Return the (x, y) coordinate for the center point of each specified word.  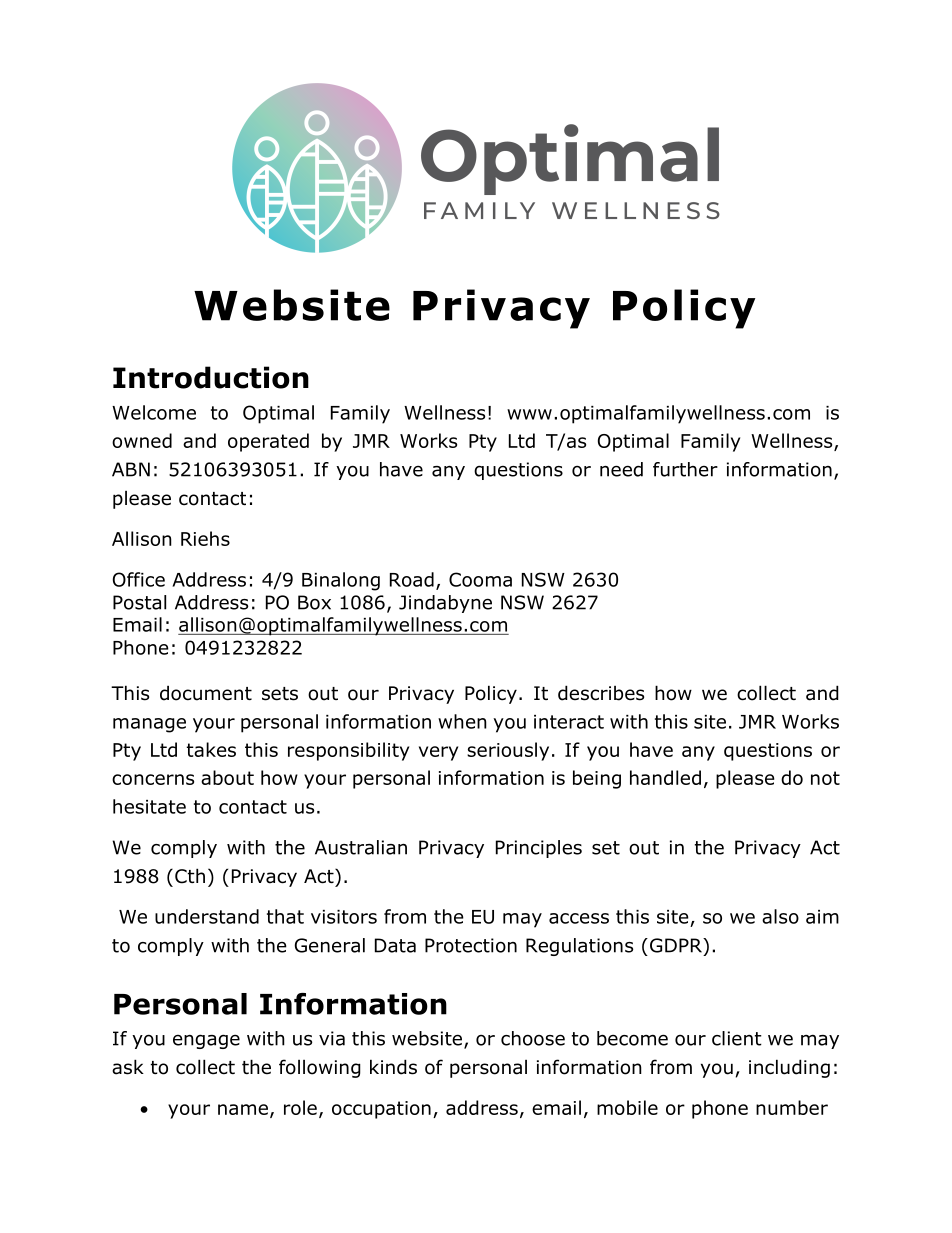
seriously (508, 751)
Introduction (211, 377)
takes (211, 749)
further (685, 469)
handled (665, 777)
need (621, 469)
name (243, 1109)
